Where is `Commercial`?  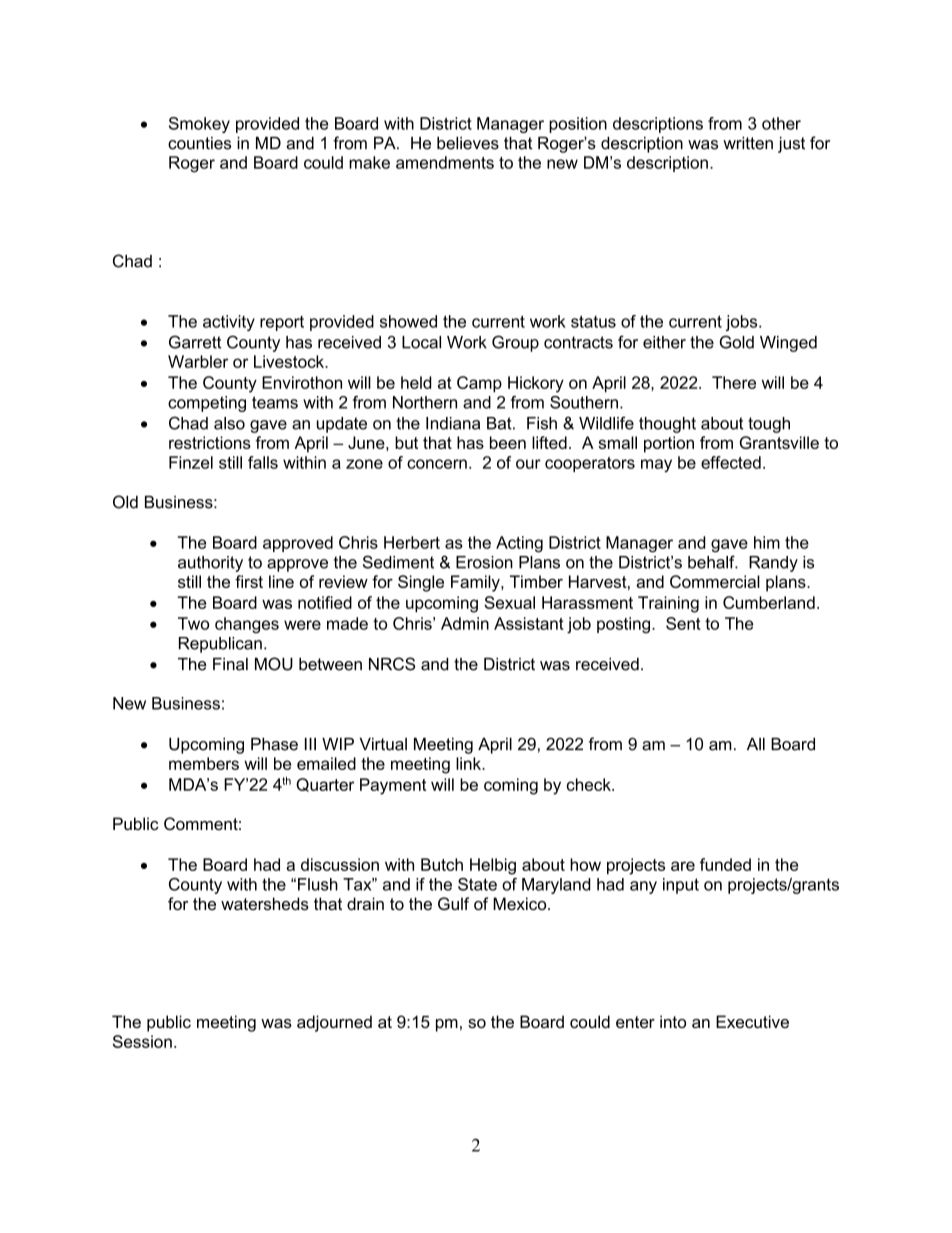
Commercial is located at coordinates (715, 581).
